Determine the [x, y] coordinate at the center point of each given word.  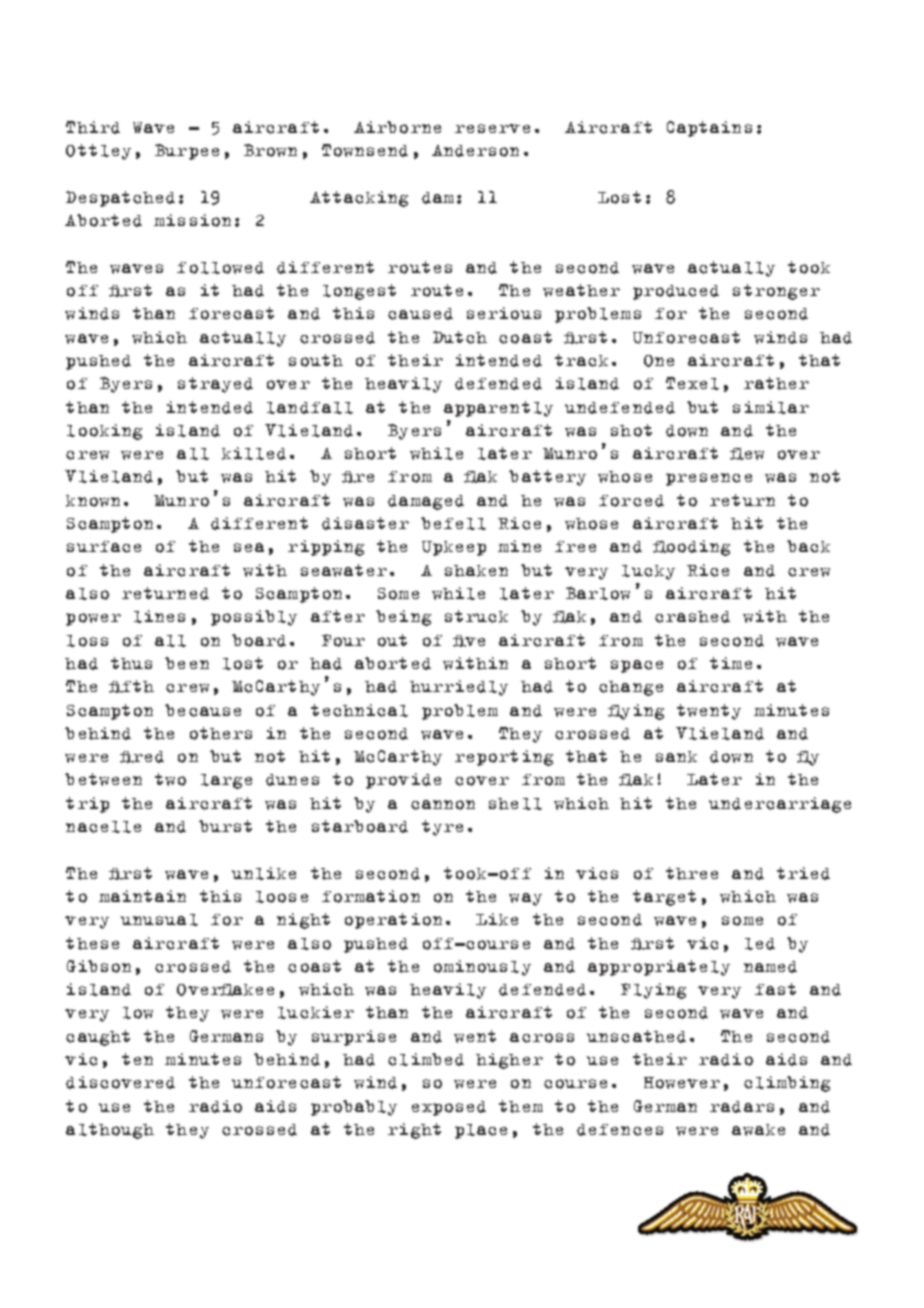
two [170, 779]
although [110, 1131]
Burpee [187, 152]
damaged [426, 502]
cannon [443, 805]
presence [709, 479]
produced [676, 292]
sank [676, 757]
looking [104, 432]
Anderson [475, 151]
